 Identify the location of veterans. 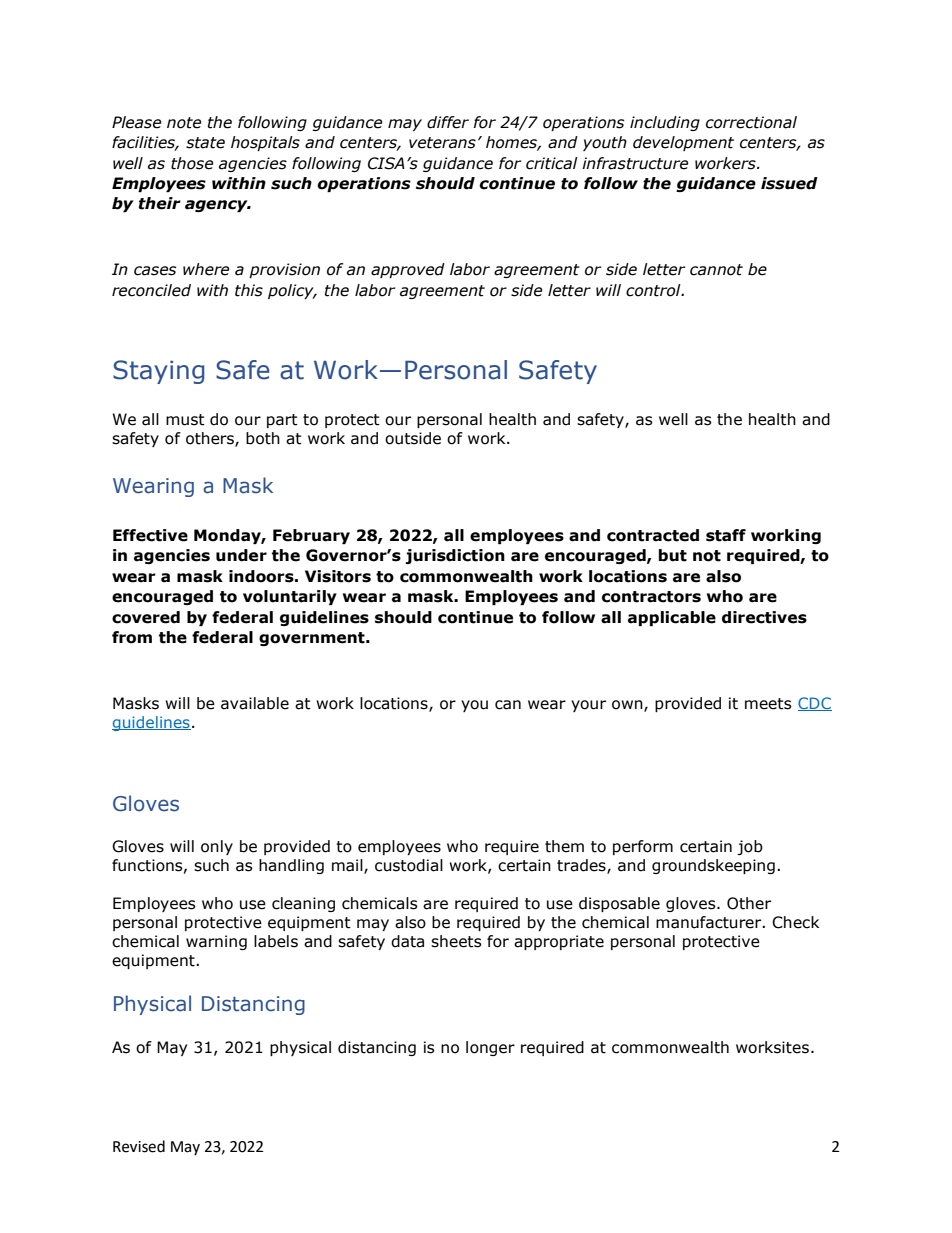
(442, 143).
